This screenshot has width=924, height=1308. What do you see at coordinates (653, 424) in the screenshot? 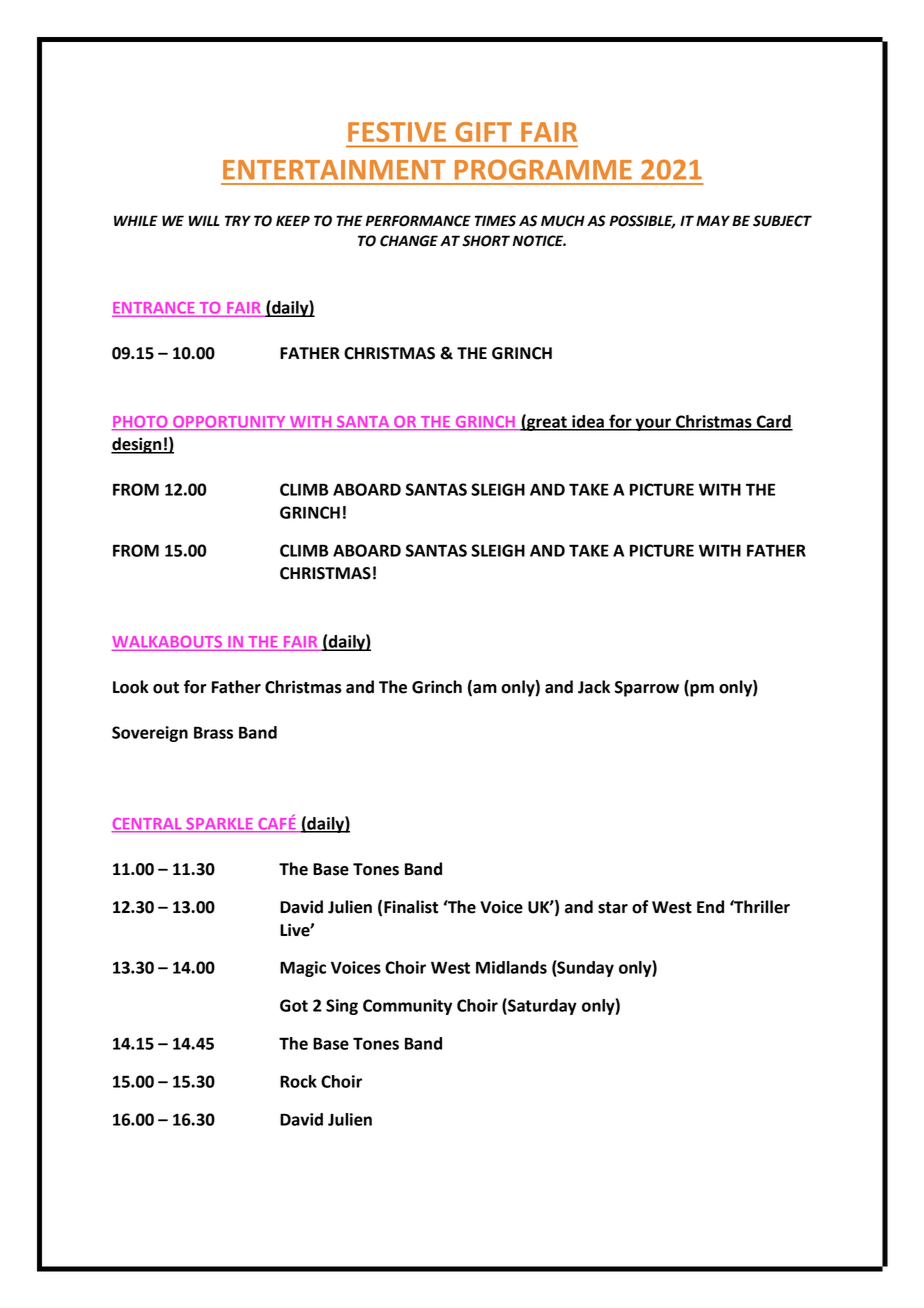
I see `your` at bounding box center [653, 424].
